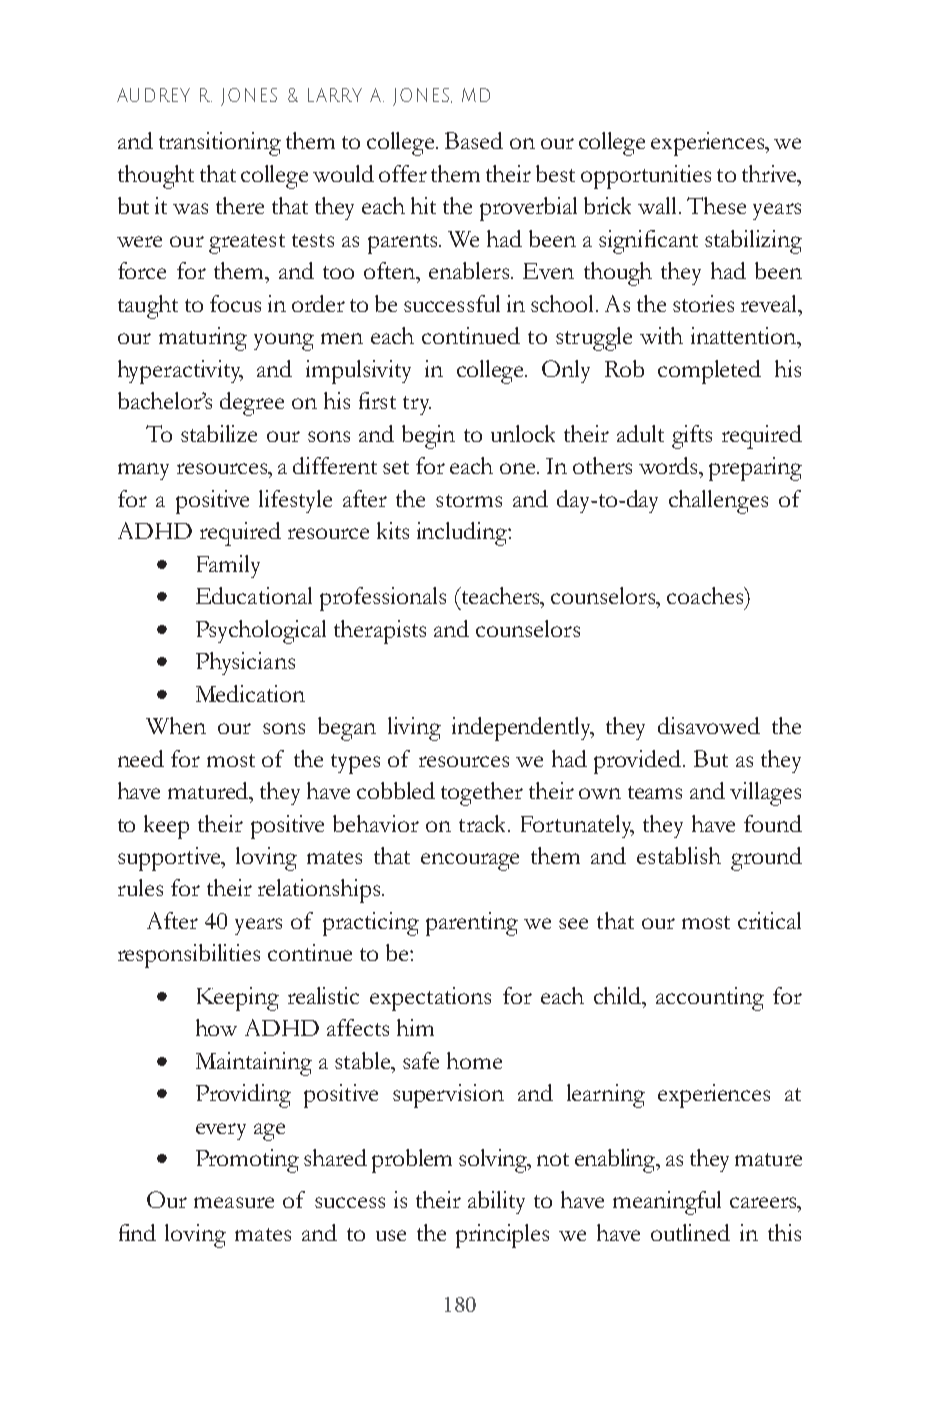  What do you see at coordinates (220, 144) in the screenshot?
I see `transitioning` at bounding box center [220, 144].
